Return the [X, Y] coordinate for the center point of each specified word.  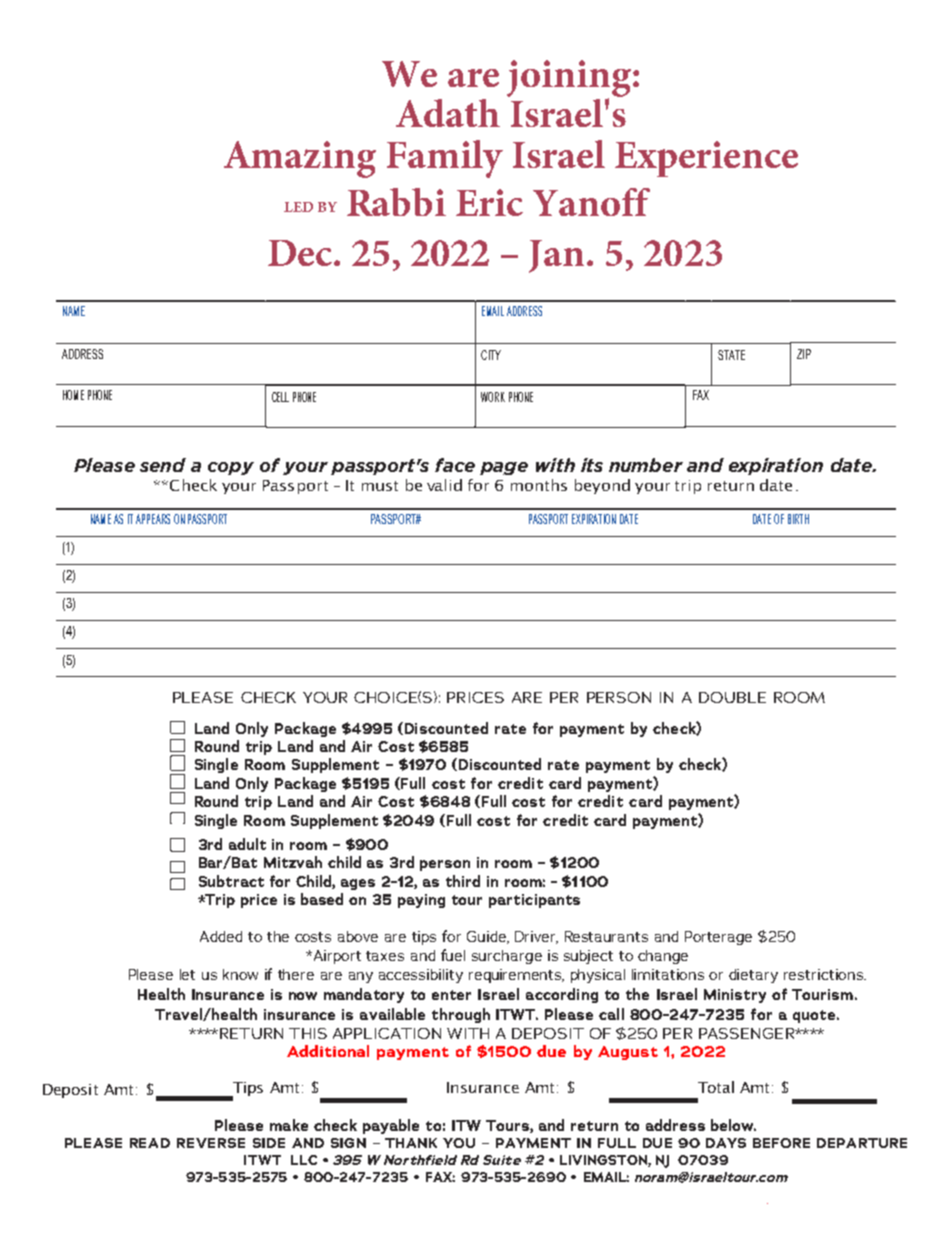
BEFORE [781, 1143]
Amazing [300, 159]
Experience [706, 159]
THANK [411, 1143]
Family [445, 159]
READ [150, 1143]
